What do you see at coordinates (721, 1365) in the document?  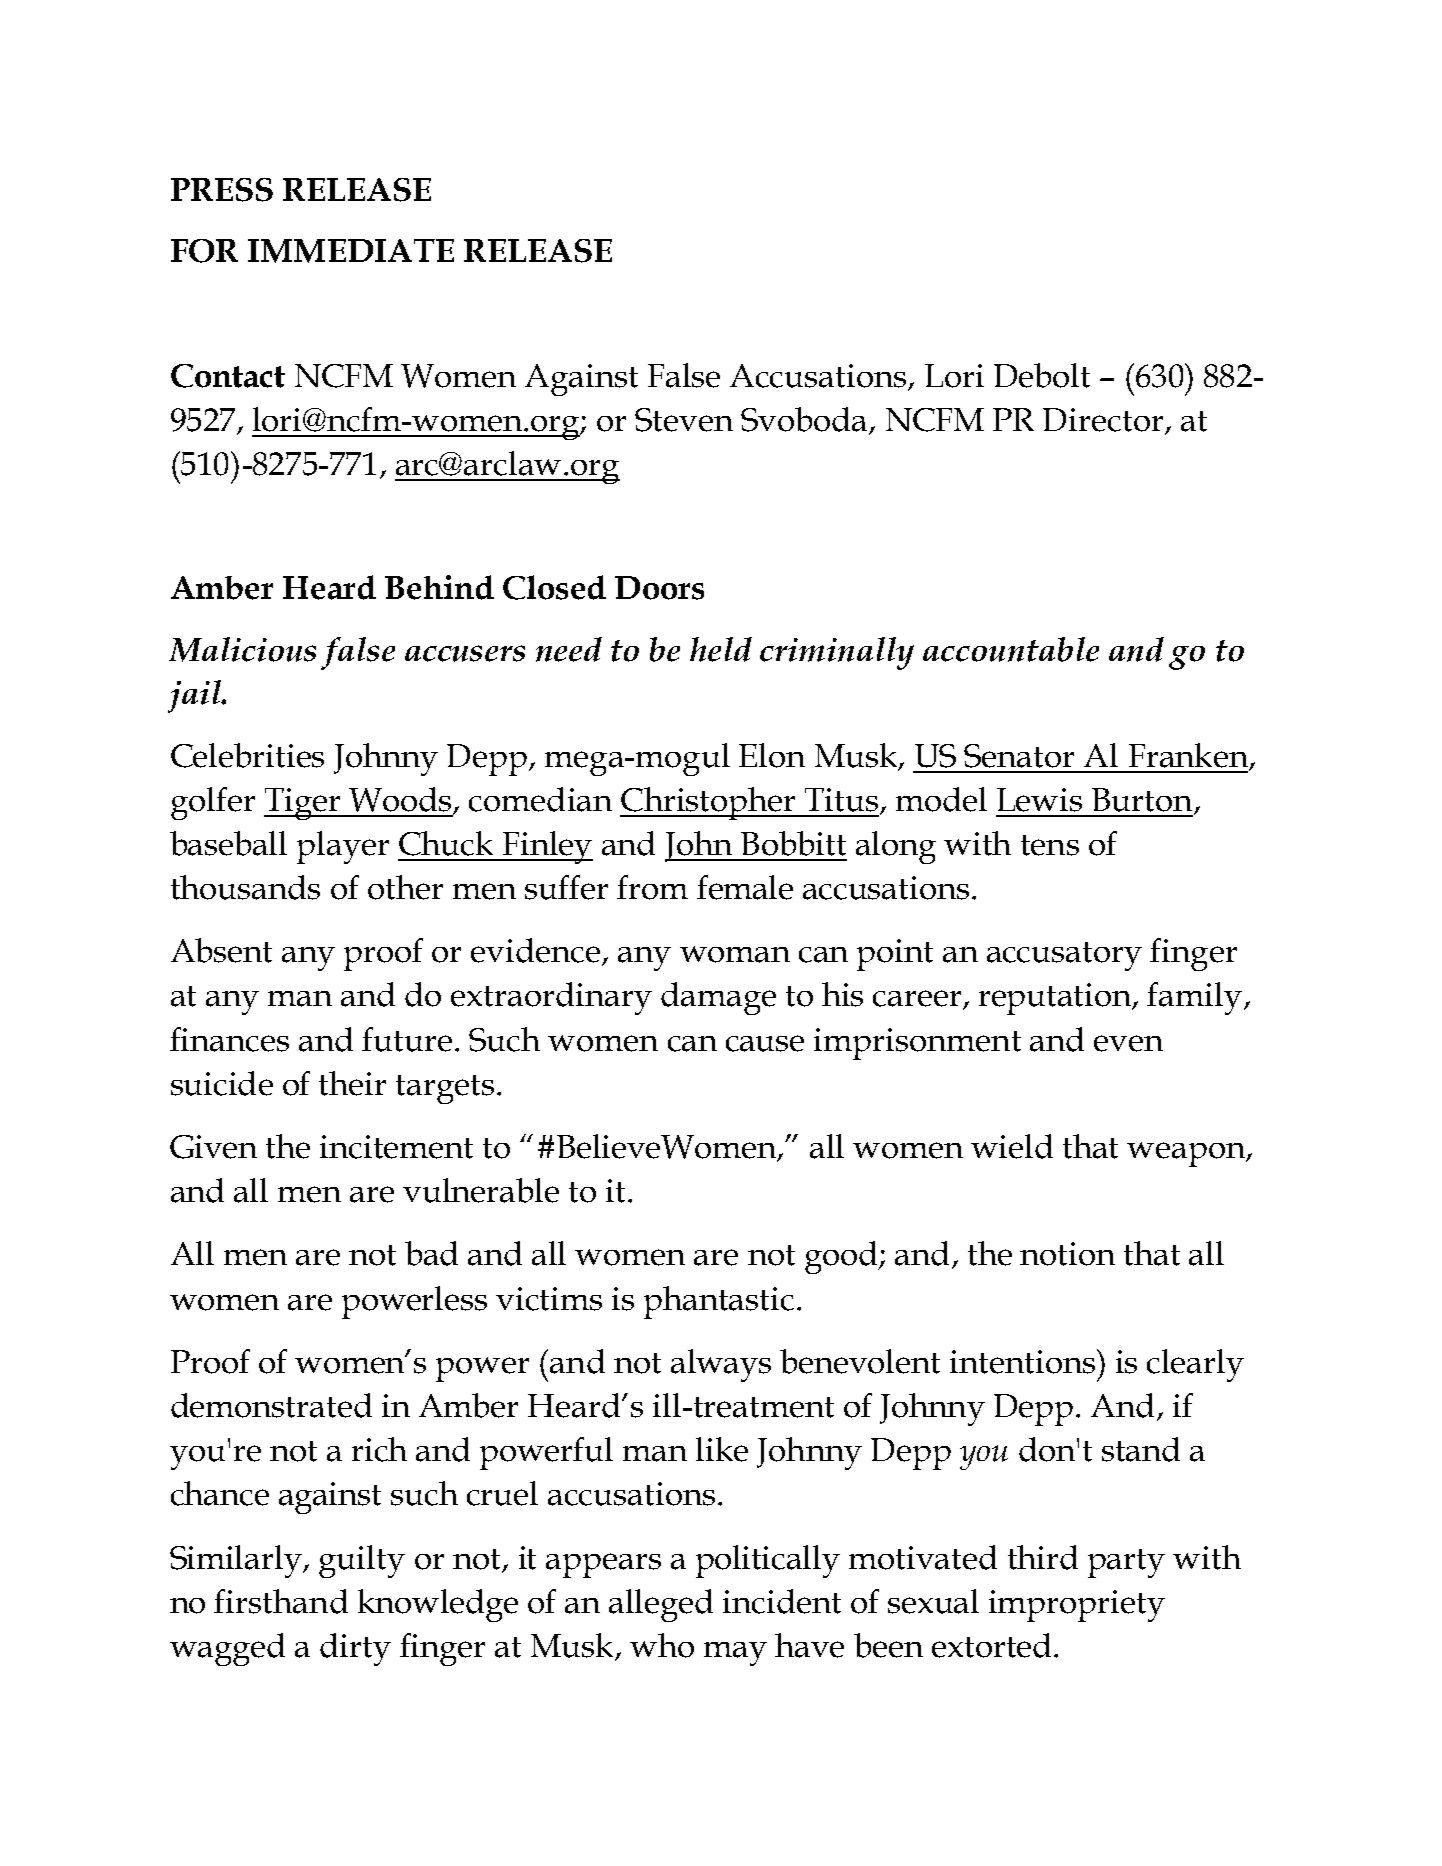 I see `always` at bounding box center [721, 1365].
